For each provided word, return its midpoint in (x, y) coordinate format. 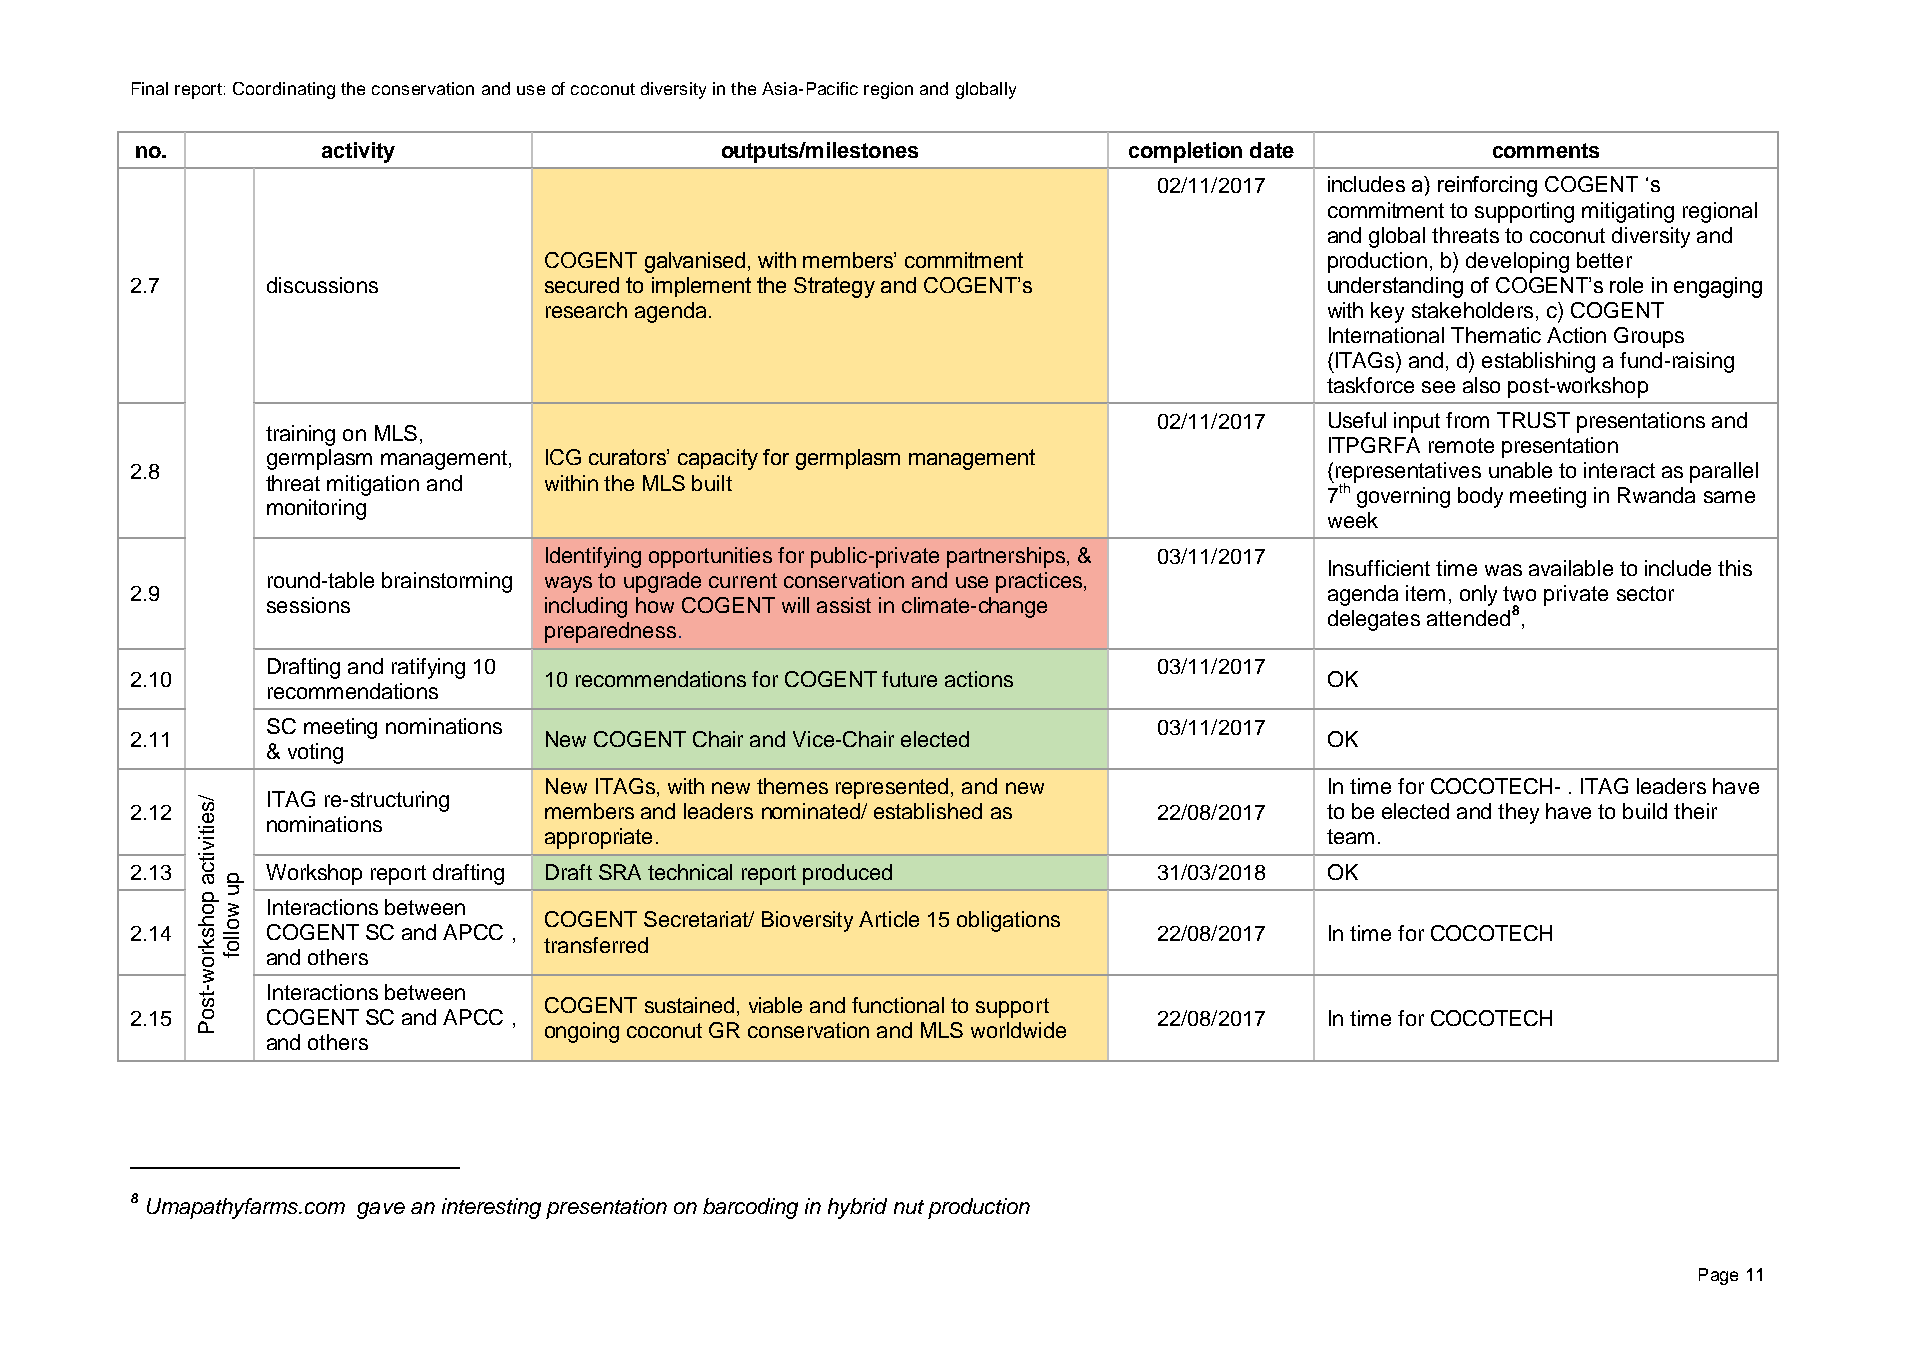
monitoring (316, 509)
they (1518, 813)
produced (847, 874)
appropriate (598, 838)
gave (381, 1210)
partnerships (1007, 557)
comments (1546, 150)
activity (358, 152)
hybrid (857, 1208)
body (1480, 497)
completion (1185, 152)
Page (1718, 1276)
